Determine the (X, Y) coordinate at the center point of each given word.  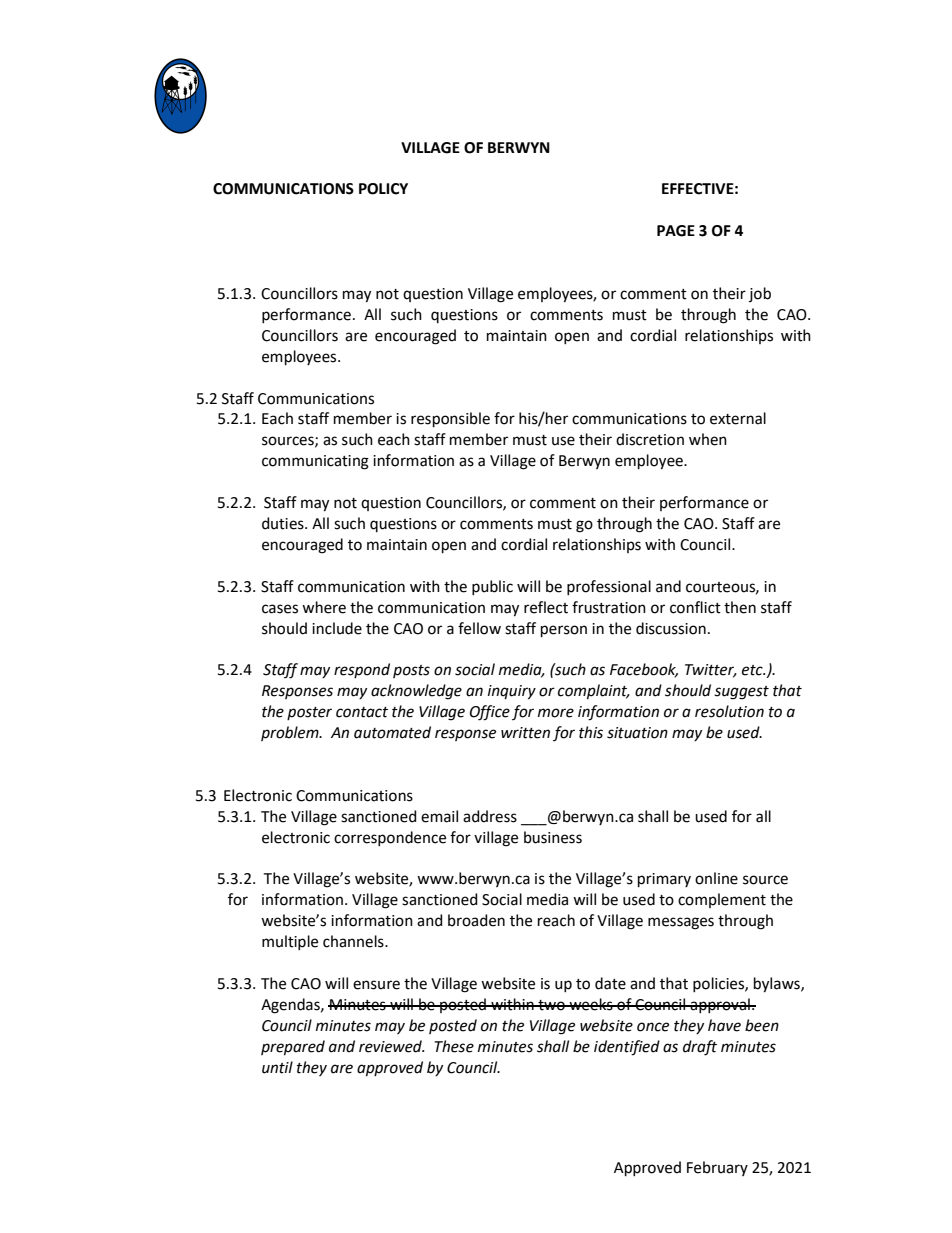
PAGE (676, 231)
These (454, 1046)
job (760, 294)
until (277, 1067)
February (717, 1168)
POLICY (383, 189)
